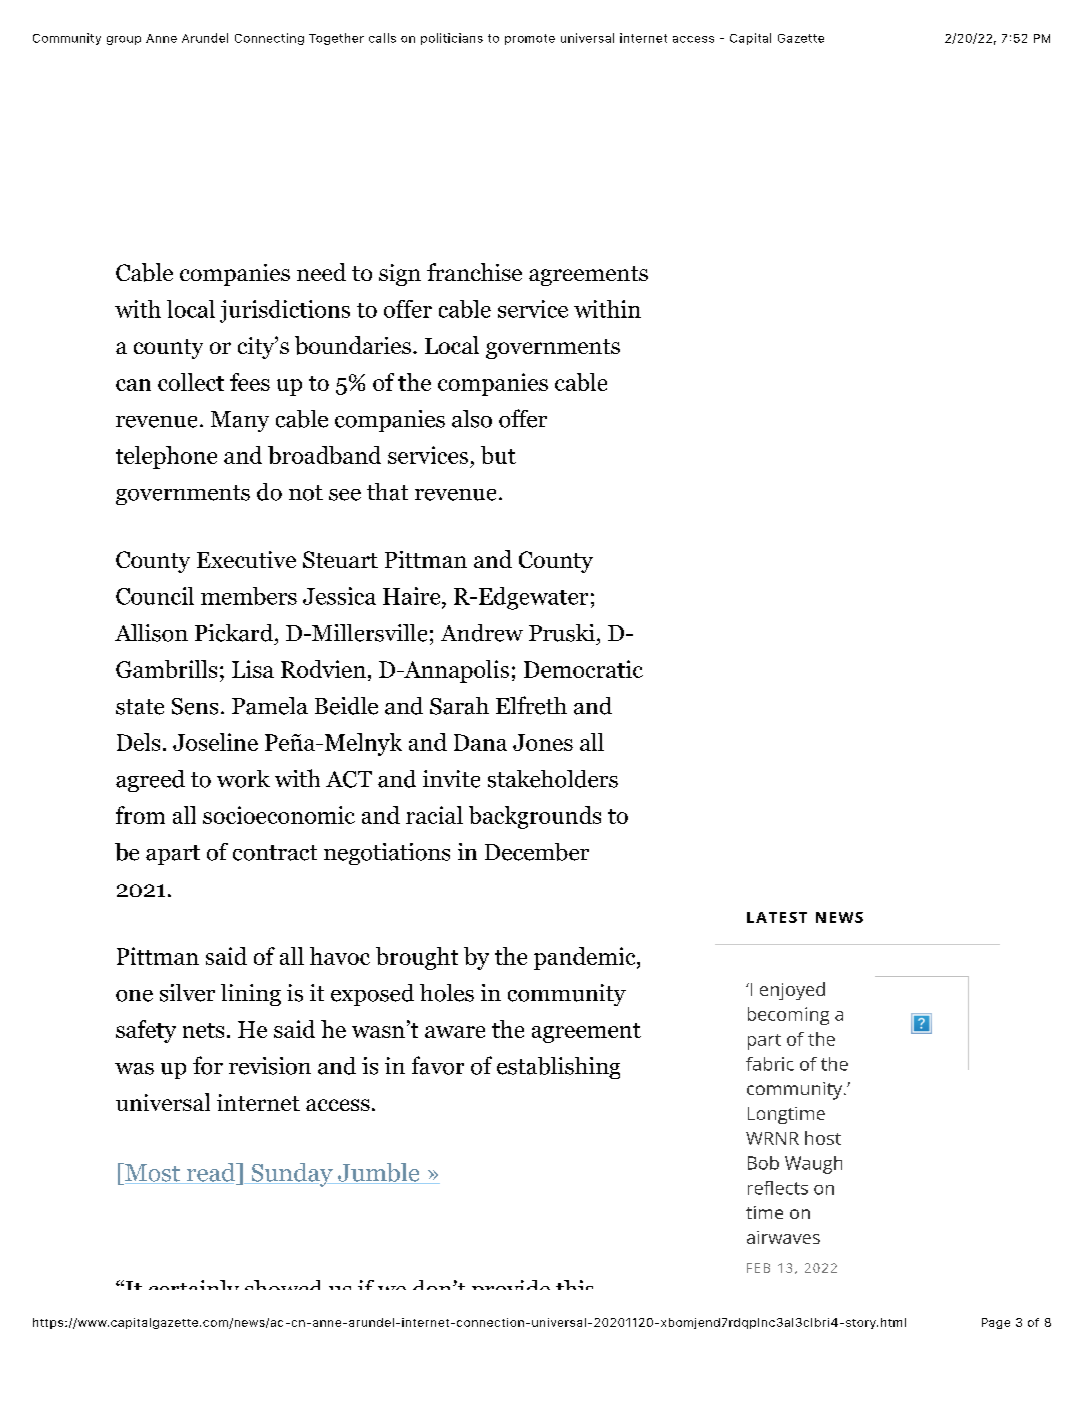  Describe the element at coordinates (530, 39) in the screenshot. I see `promote` at that location.
